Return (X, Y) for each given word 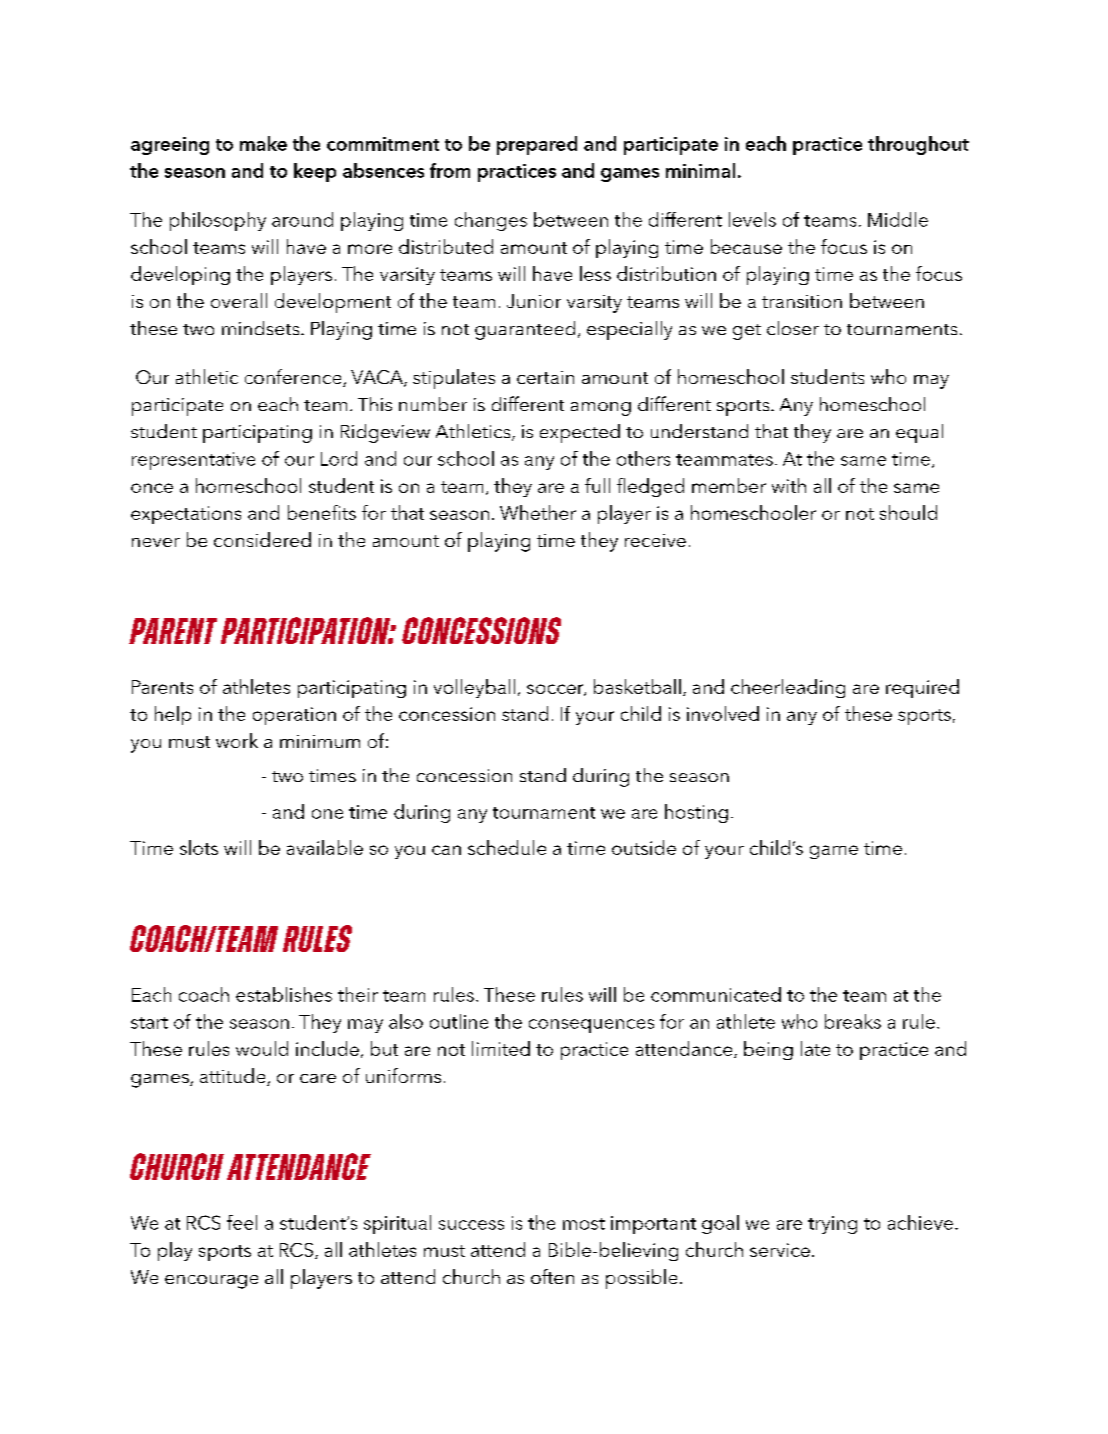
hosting (696, 813)
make (263, 143)
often (552, 1276)
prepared (537, 145)
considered (262, 539)
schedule (507, 847)
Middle (898, 219)
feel (242, 1222)
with (789, 485)
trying (832, 1225)
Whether (538, 512)
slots (199, 847)
